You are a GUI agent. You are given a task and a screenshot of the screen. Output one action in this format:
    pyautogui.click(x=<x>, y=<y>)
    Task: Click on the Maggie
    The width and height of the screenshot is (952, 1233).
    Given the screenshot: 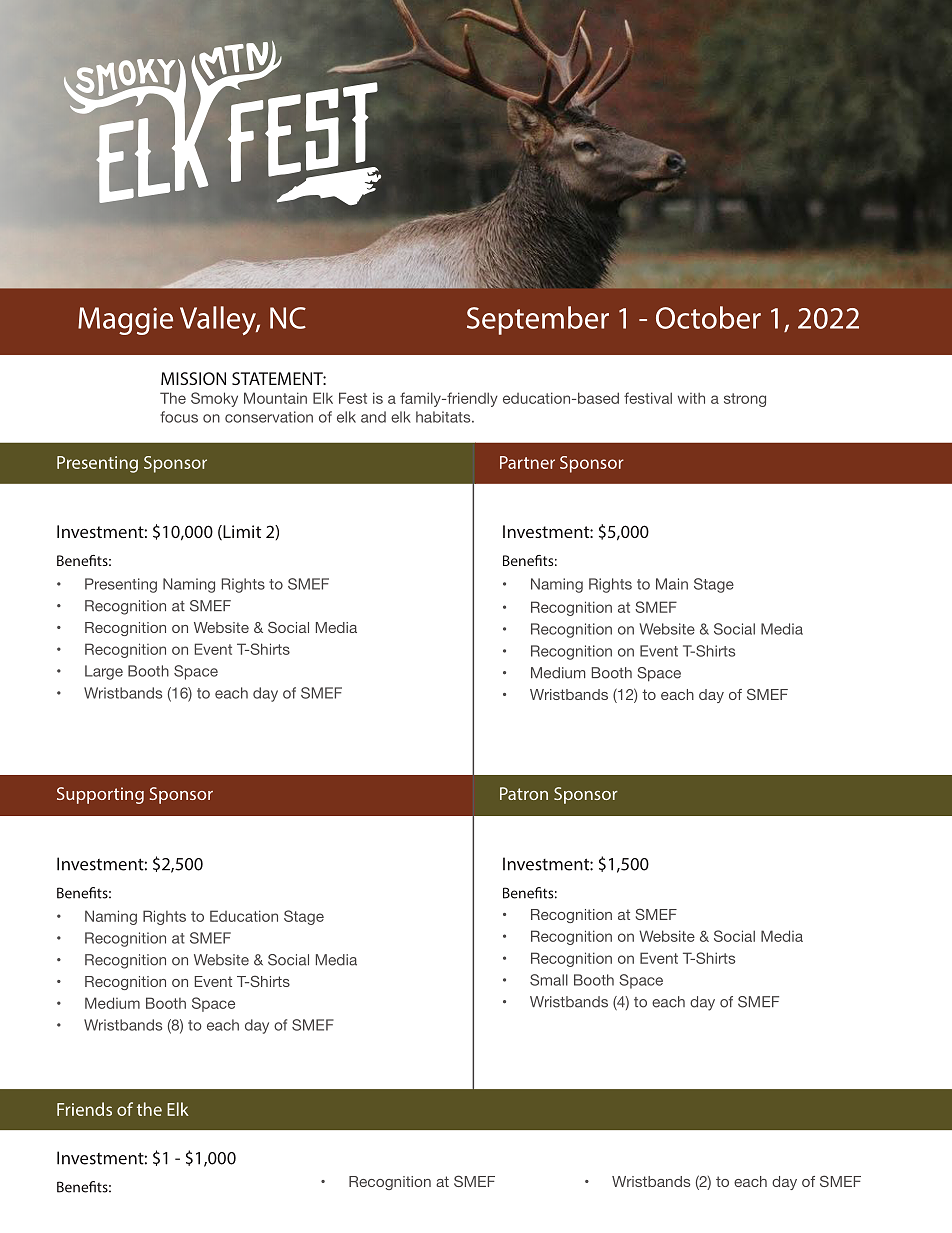 What is the action you would take?
    pyautogui.click(x=125, y=321)
